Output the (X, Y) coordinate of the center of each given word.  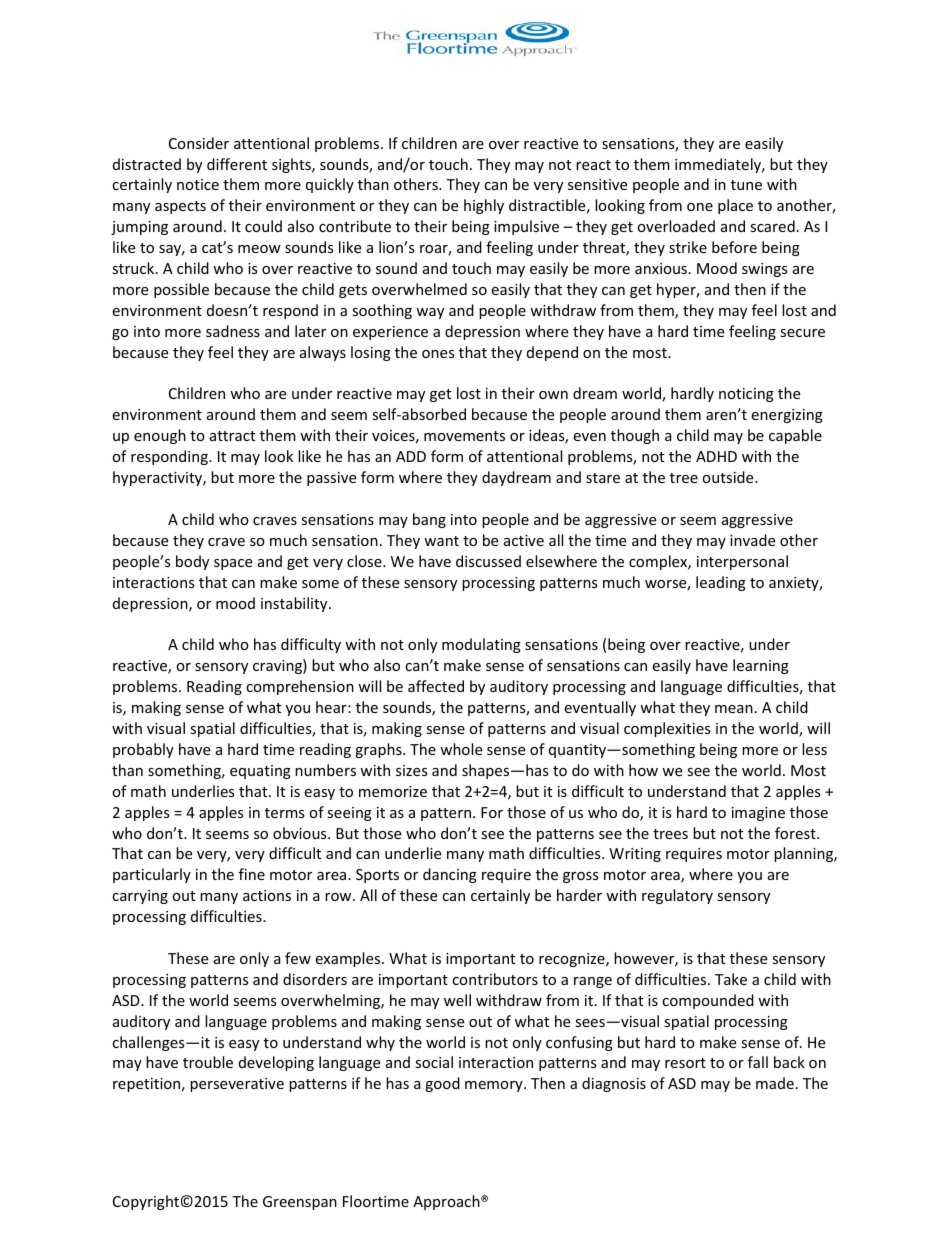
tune (746, 185)
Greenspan (300, 1203)
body (192, 562)
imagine (758, 814)
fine (252, 874)
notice (198, 184)
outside (729, 477)
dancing (450, 875)
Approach (447, 1202)
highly (484, 206)
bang (429, 520)
